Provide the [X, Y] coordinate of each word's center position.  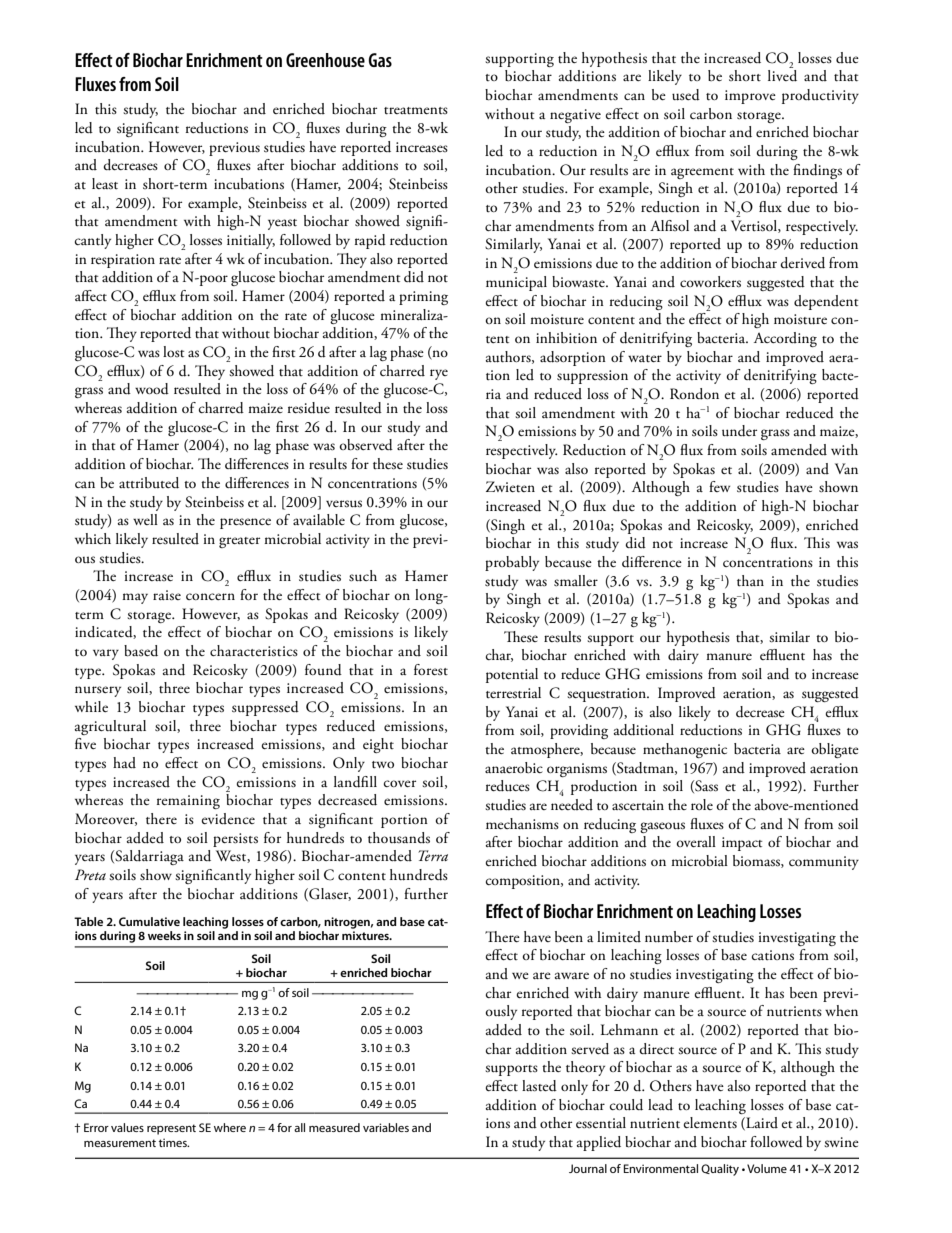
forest [431, 669]
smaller [576, 581]
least [105, 184]
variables [386, 1127]
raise [167, 595]
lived [782, 76]
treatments [416, 111]
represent [171, 1129]
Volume [767, 1168]
